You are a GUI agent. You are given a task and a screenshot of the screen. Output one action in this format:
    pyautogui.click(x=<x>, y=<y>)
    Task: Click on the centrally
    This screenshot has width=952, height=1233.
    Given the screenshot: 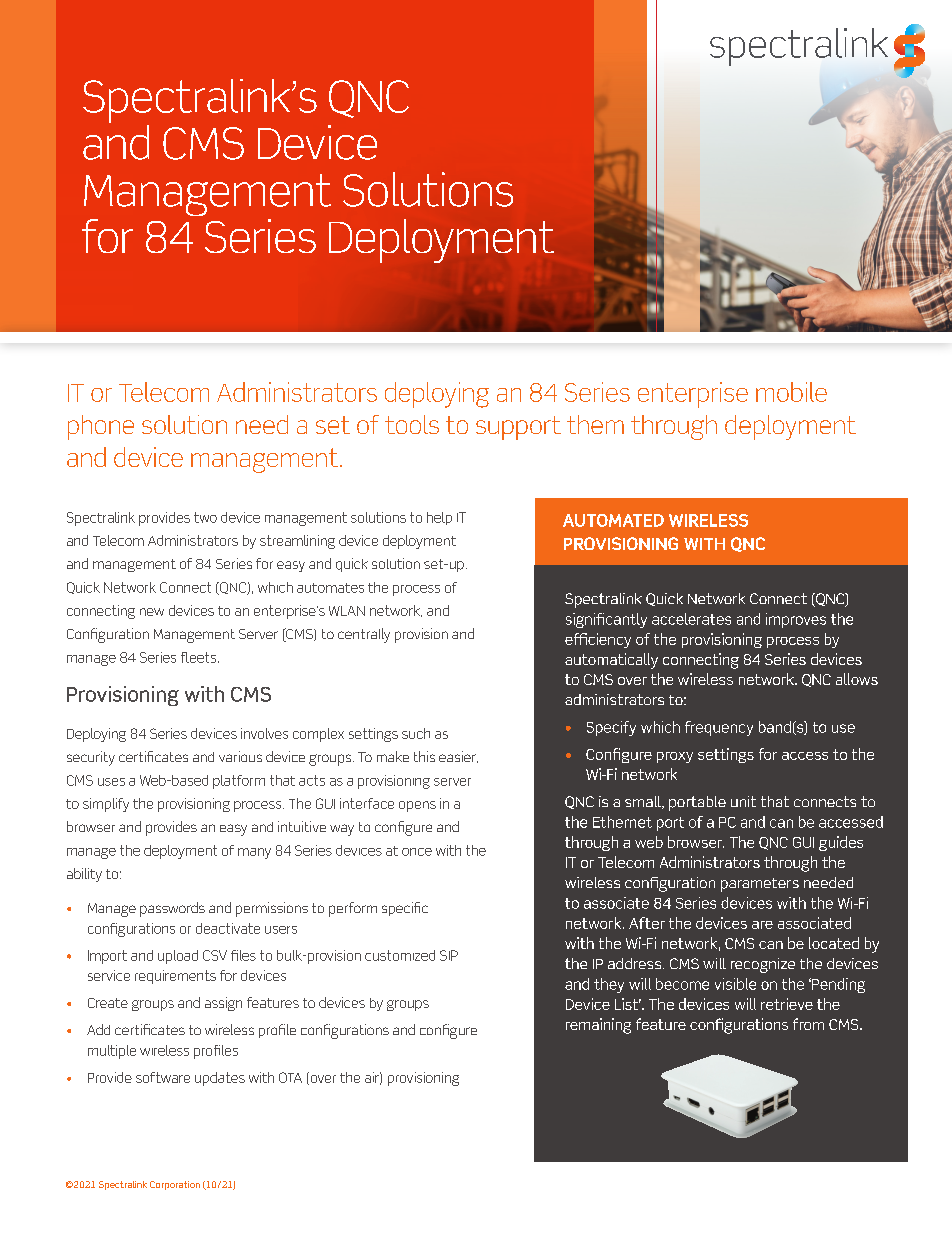 What is the action you would take?
    pyautogui.click(x=364, y=635)
